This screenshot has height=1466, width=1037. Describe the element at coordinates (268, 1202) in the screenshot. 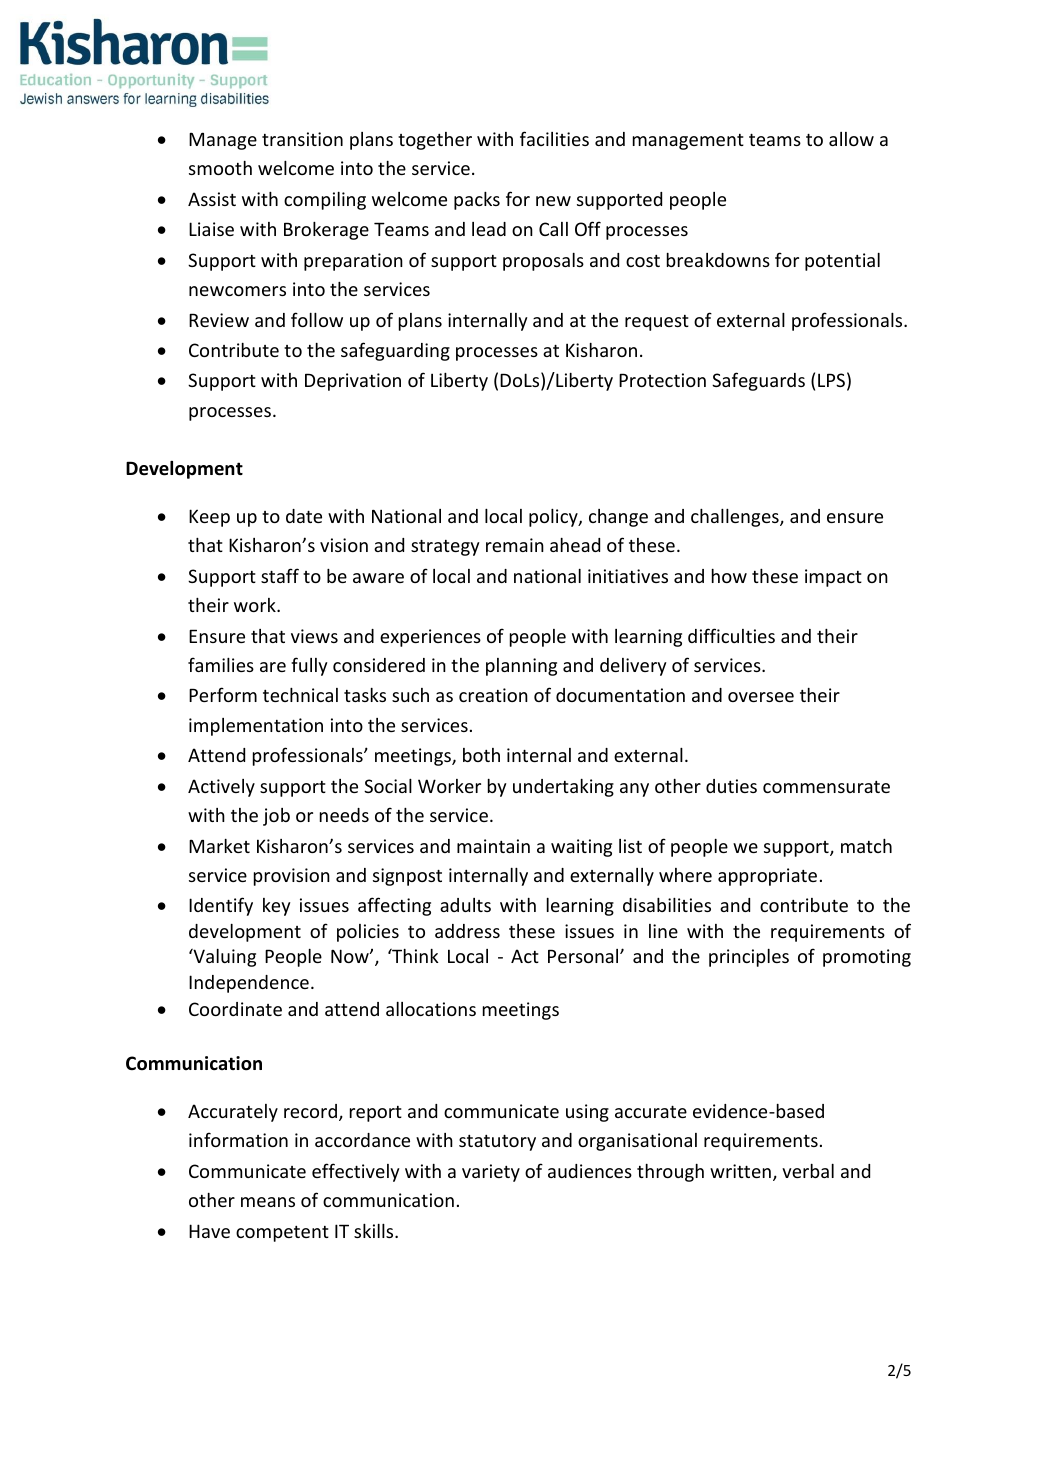

I see `means` at that location.
